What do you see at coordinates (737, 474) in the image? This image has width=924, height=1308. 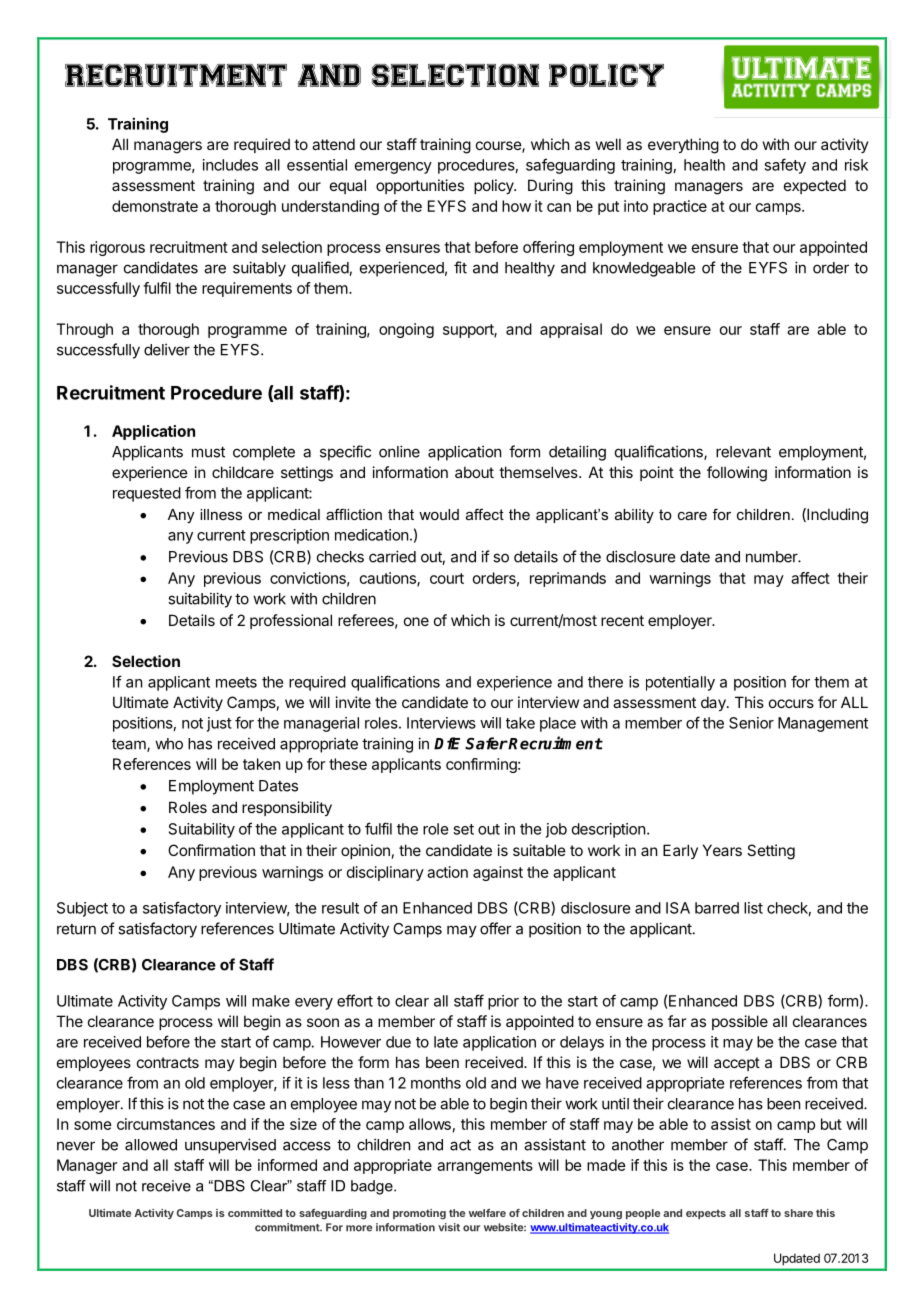 I see `following` at bounding box center [737, 474].
